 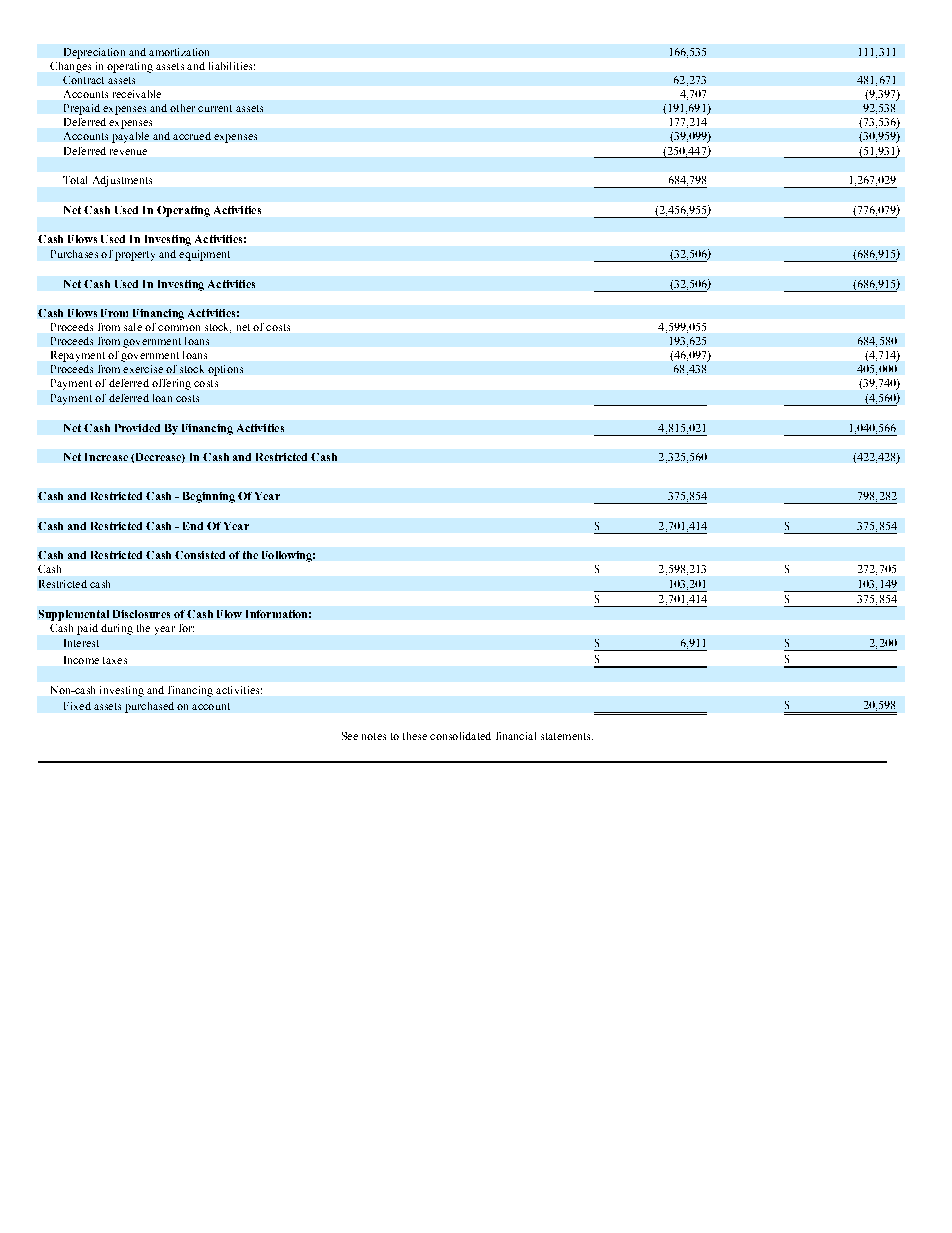 I want to click on offering, so click(x=171, y=384).
